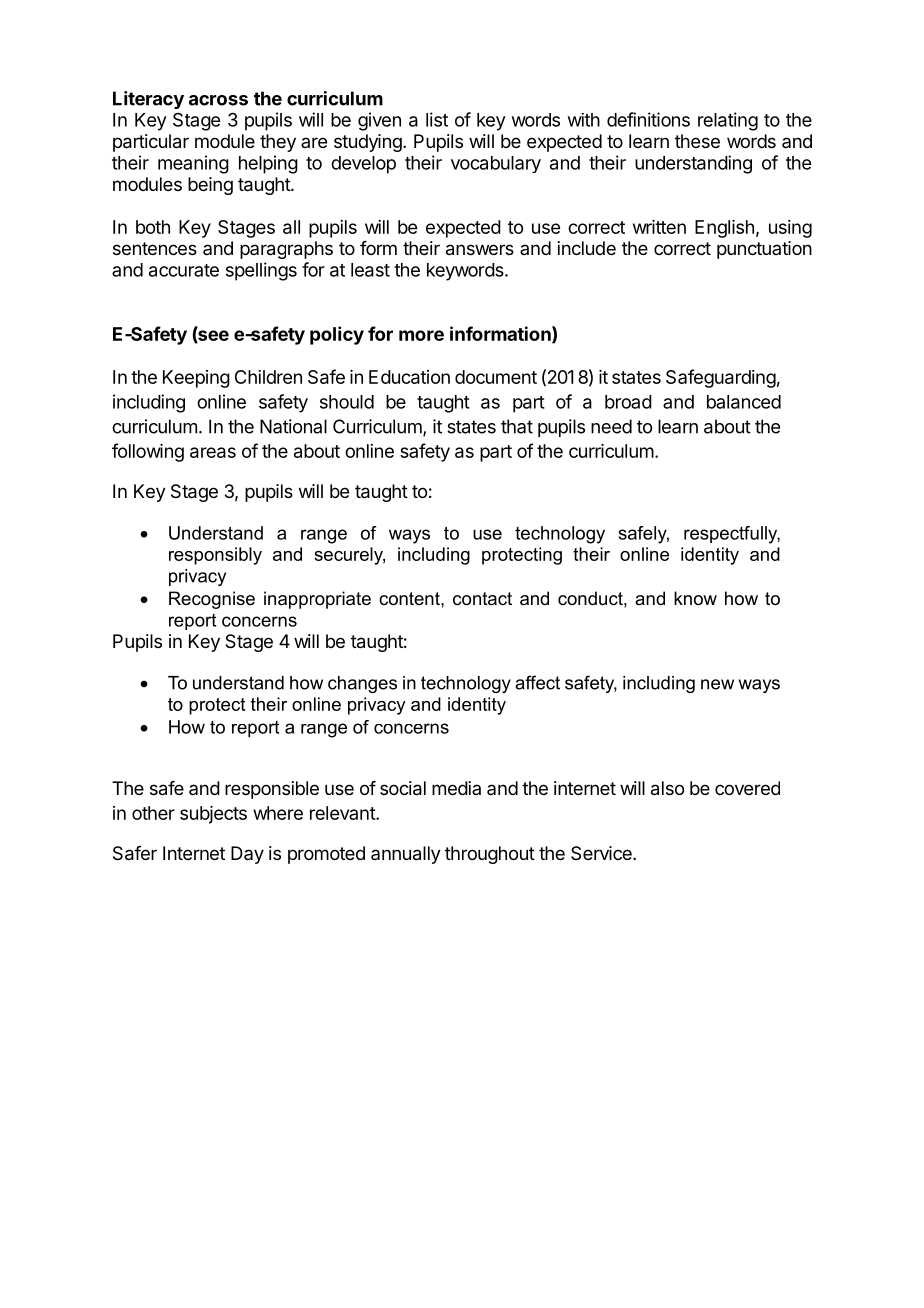 This screenshot has height=1308, width=924. Describe the element at coordinates (213, 452) in the screenshot. I see `areas` at that location.
